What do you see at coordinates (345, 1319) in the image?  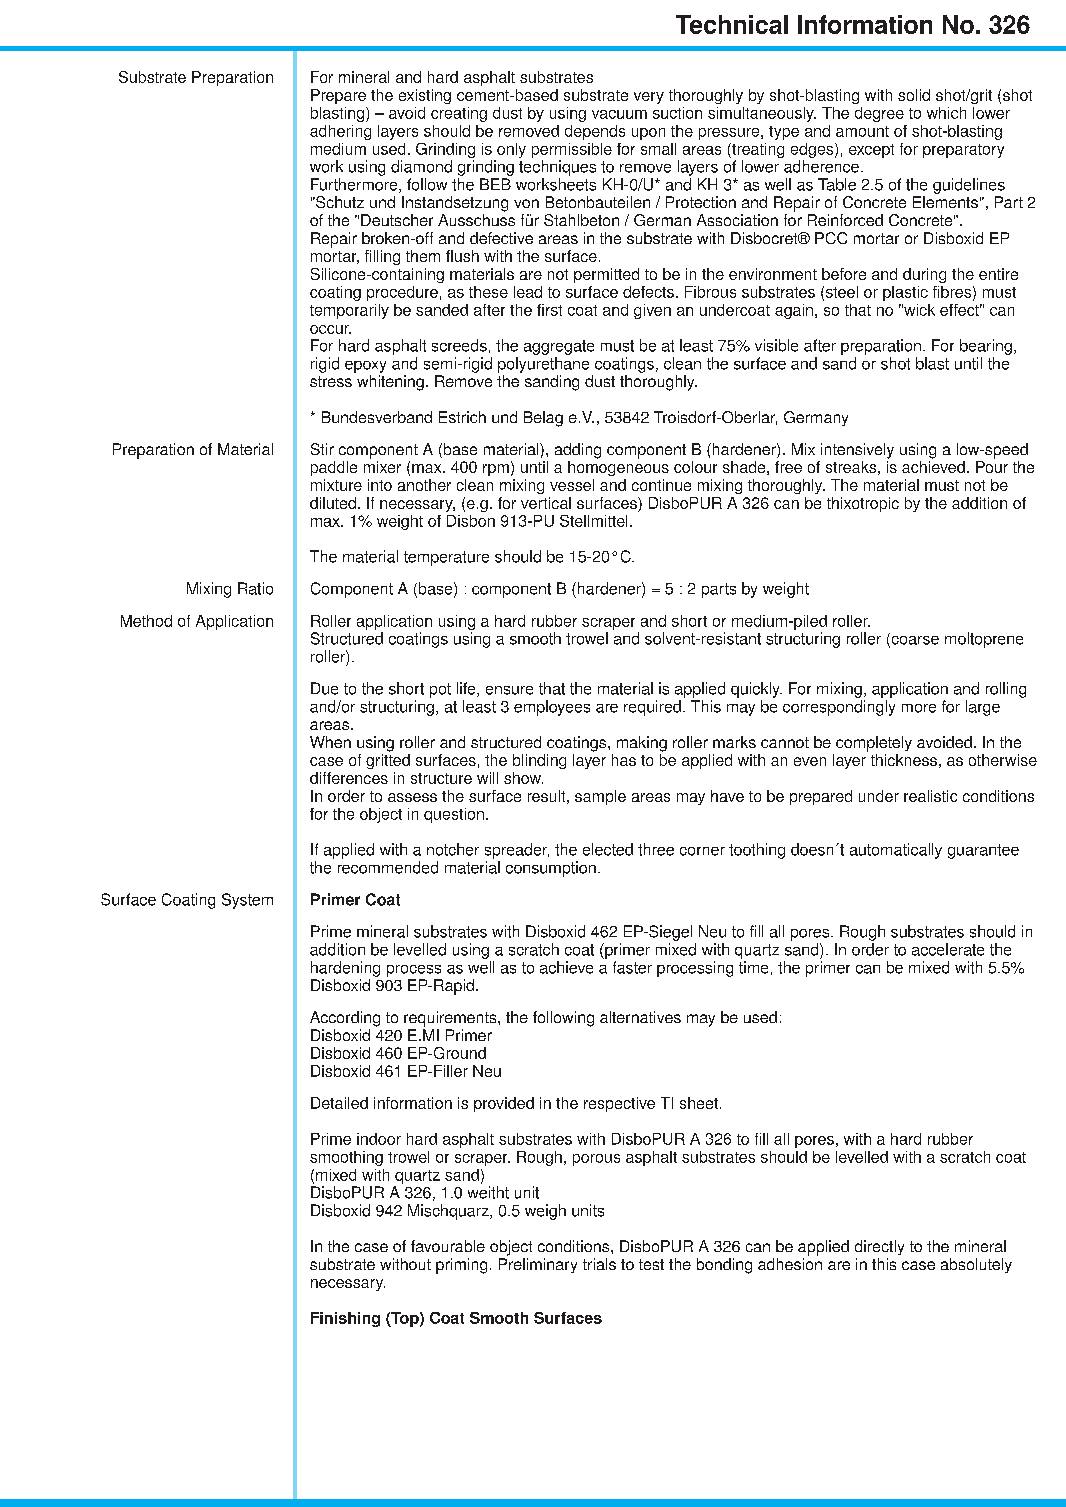 I see `Finishing` at bounding box center [345, 1319].
